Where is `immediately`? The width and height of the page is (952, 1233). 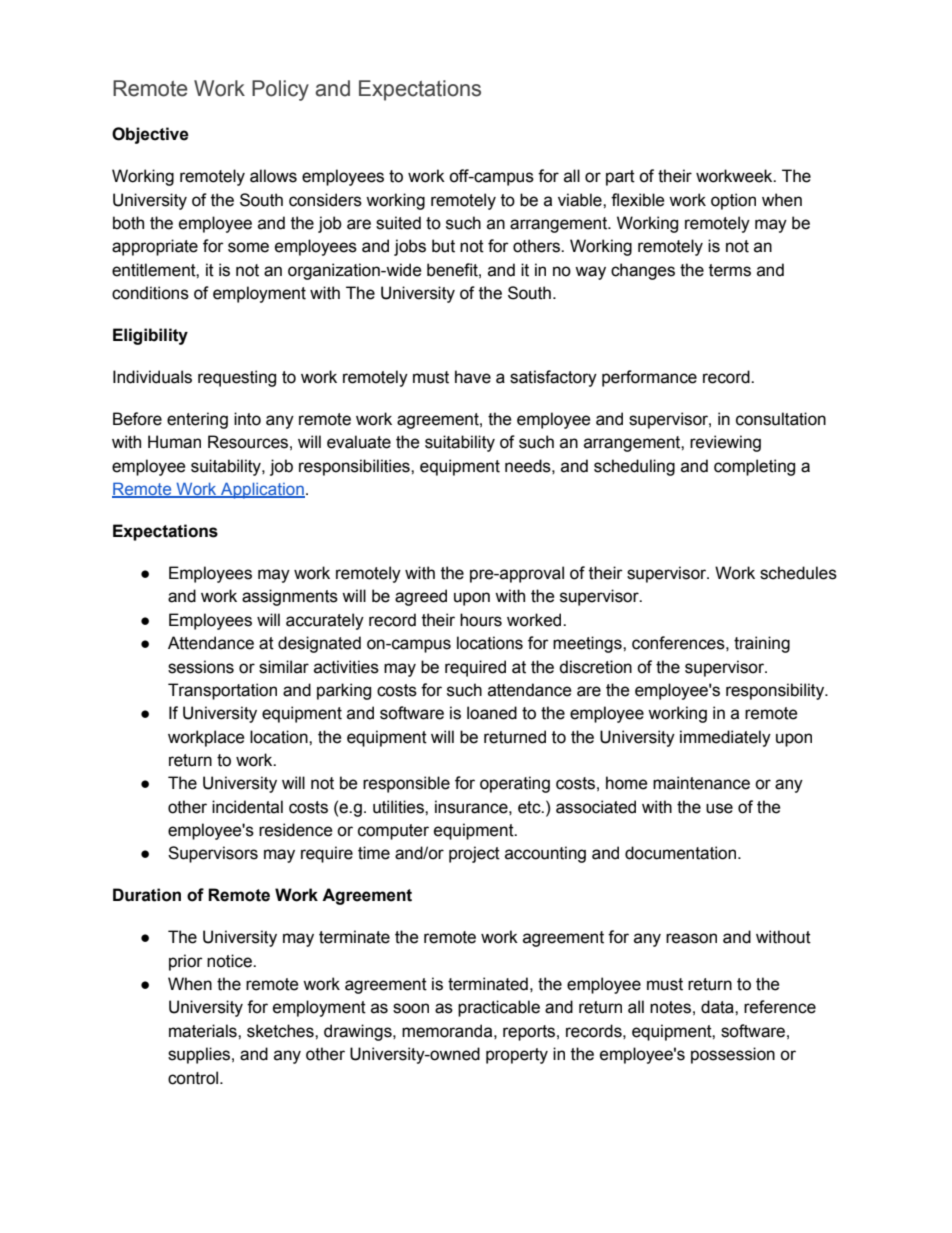
immediately is located at coordinates (725, 738).
